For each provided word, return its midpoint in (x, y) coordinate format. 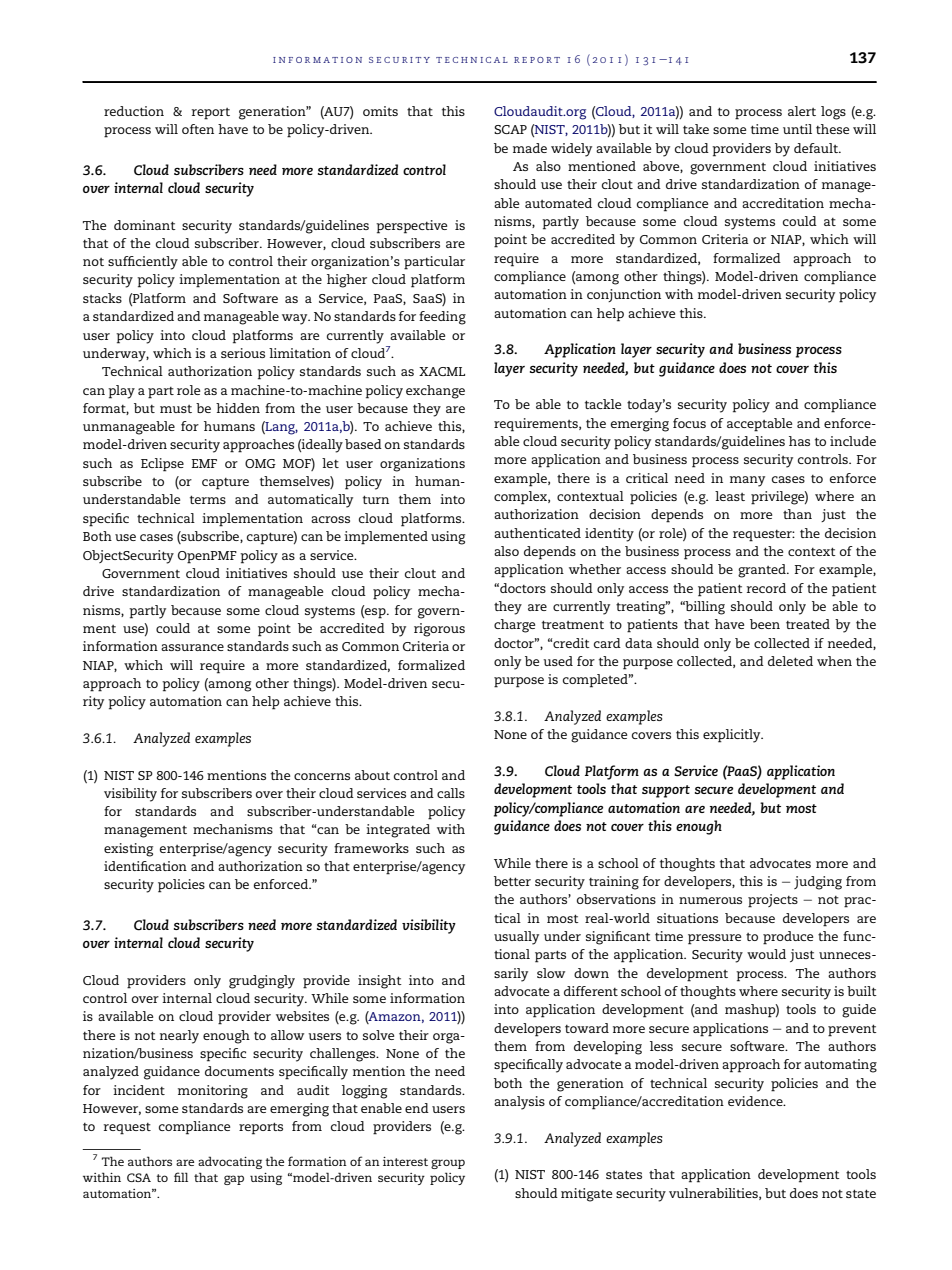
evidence (756, 1101)
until (797, 129)
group (448, 1164)
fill (181, 1177)
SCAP (510, 129)
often (198, 129)
